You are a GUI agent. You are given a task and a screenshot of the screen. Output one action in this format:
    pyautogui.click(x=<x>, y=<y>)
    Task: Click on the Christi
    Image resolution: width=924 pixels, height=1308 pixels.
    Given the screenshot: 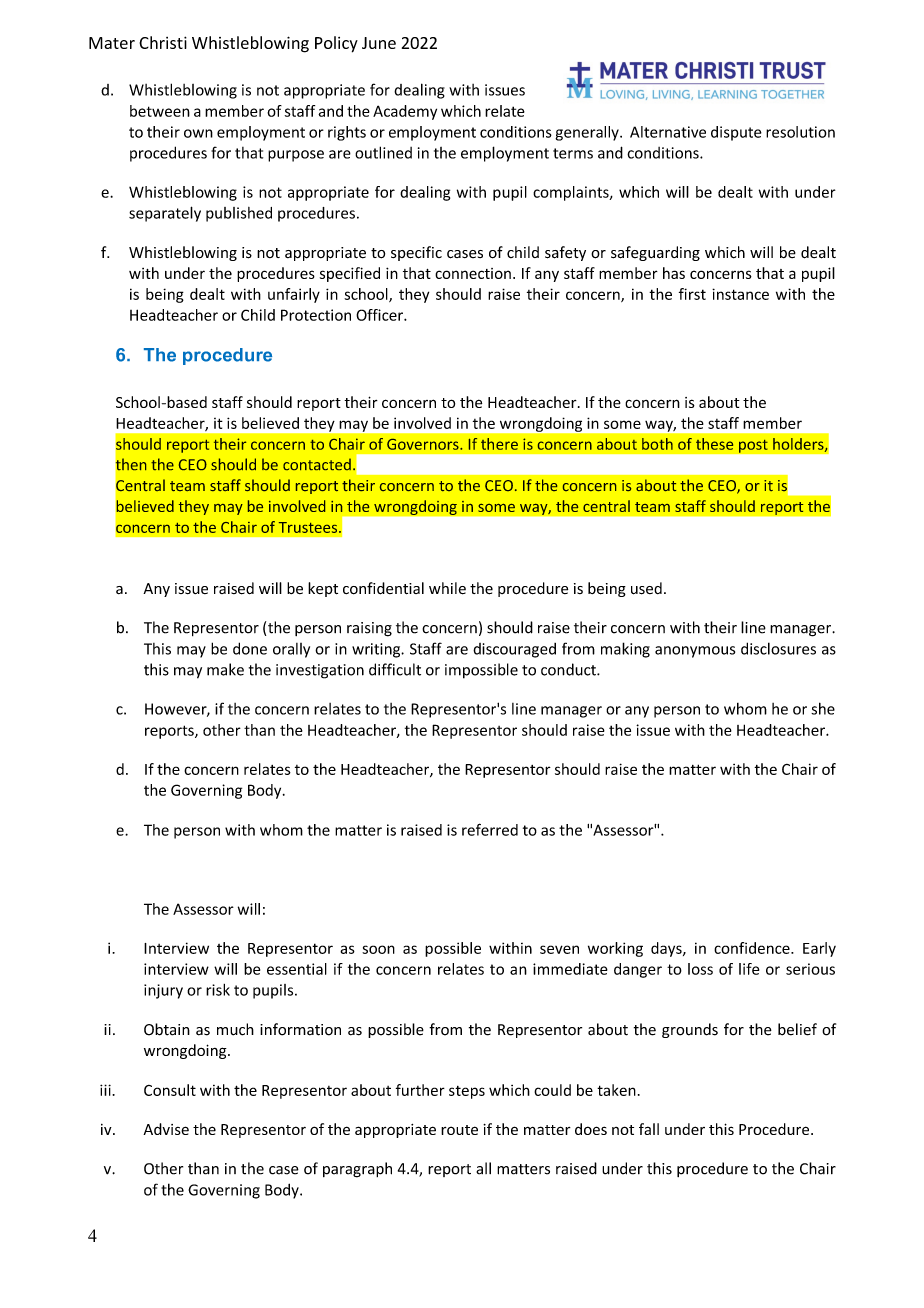 What is the action you would take?
    pyautogui.click(x=163, y=42)
